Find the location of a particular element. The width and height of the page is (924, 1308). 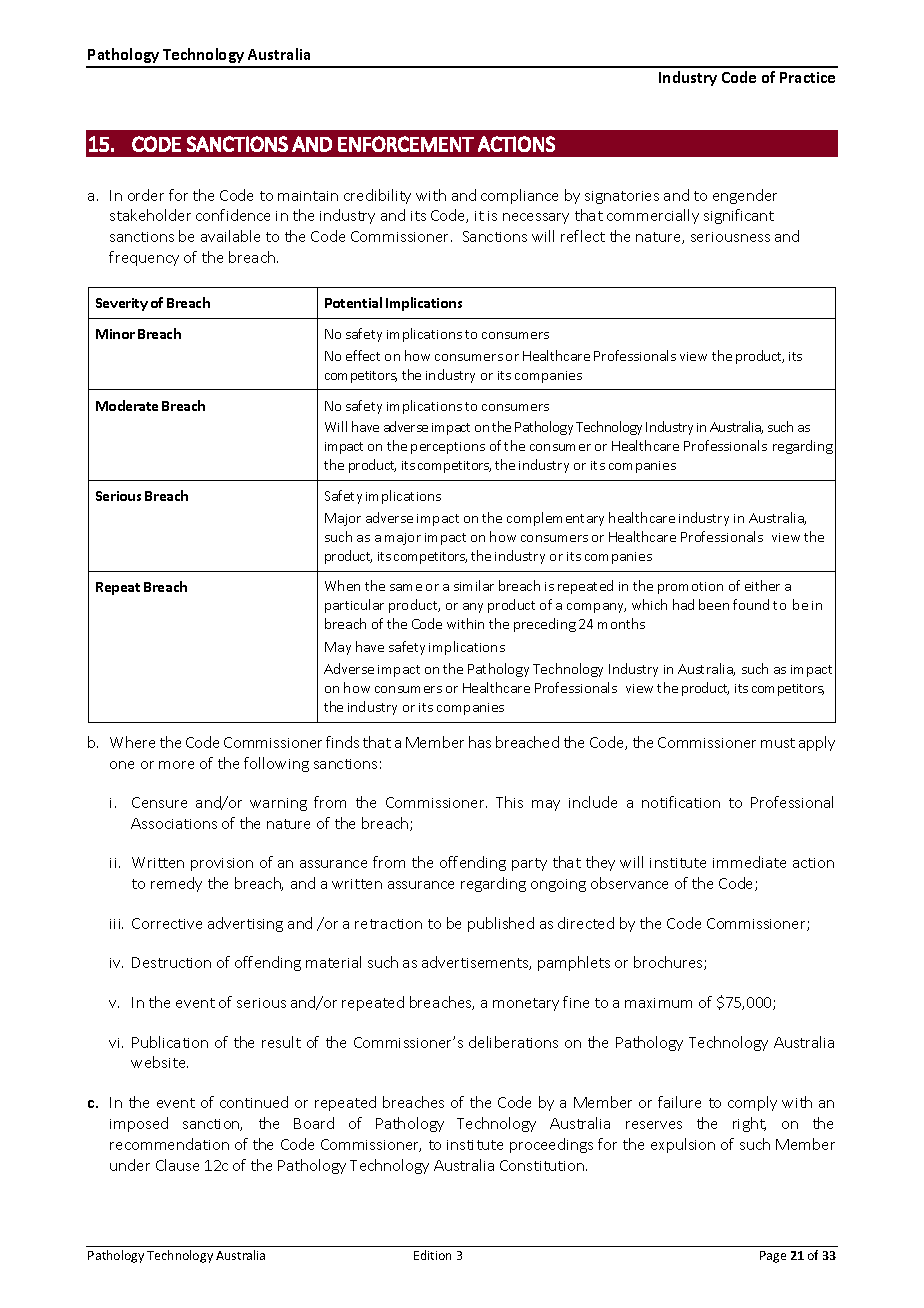

Destruction is located at coordinates (171, 962).
